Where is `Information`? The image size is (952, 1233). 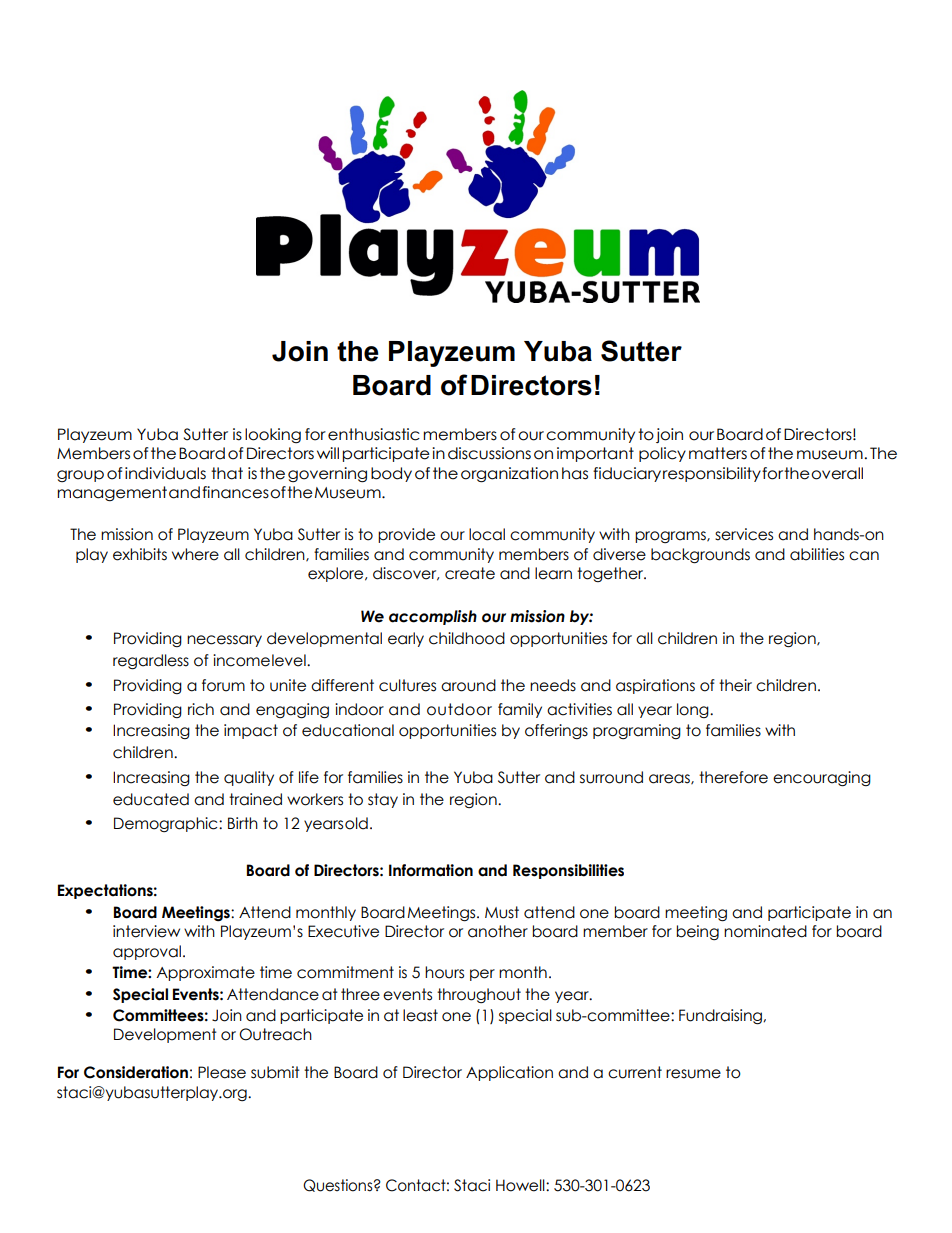 Information is located at coordinates (431, 870).
